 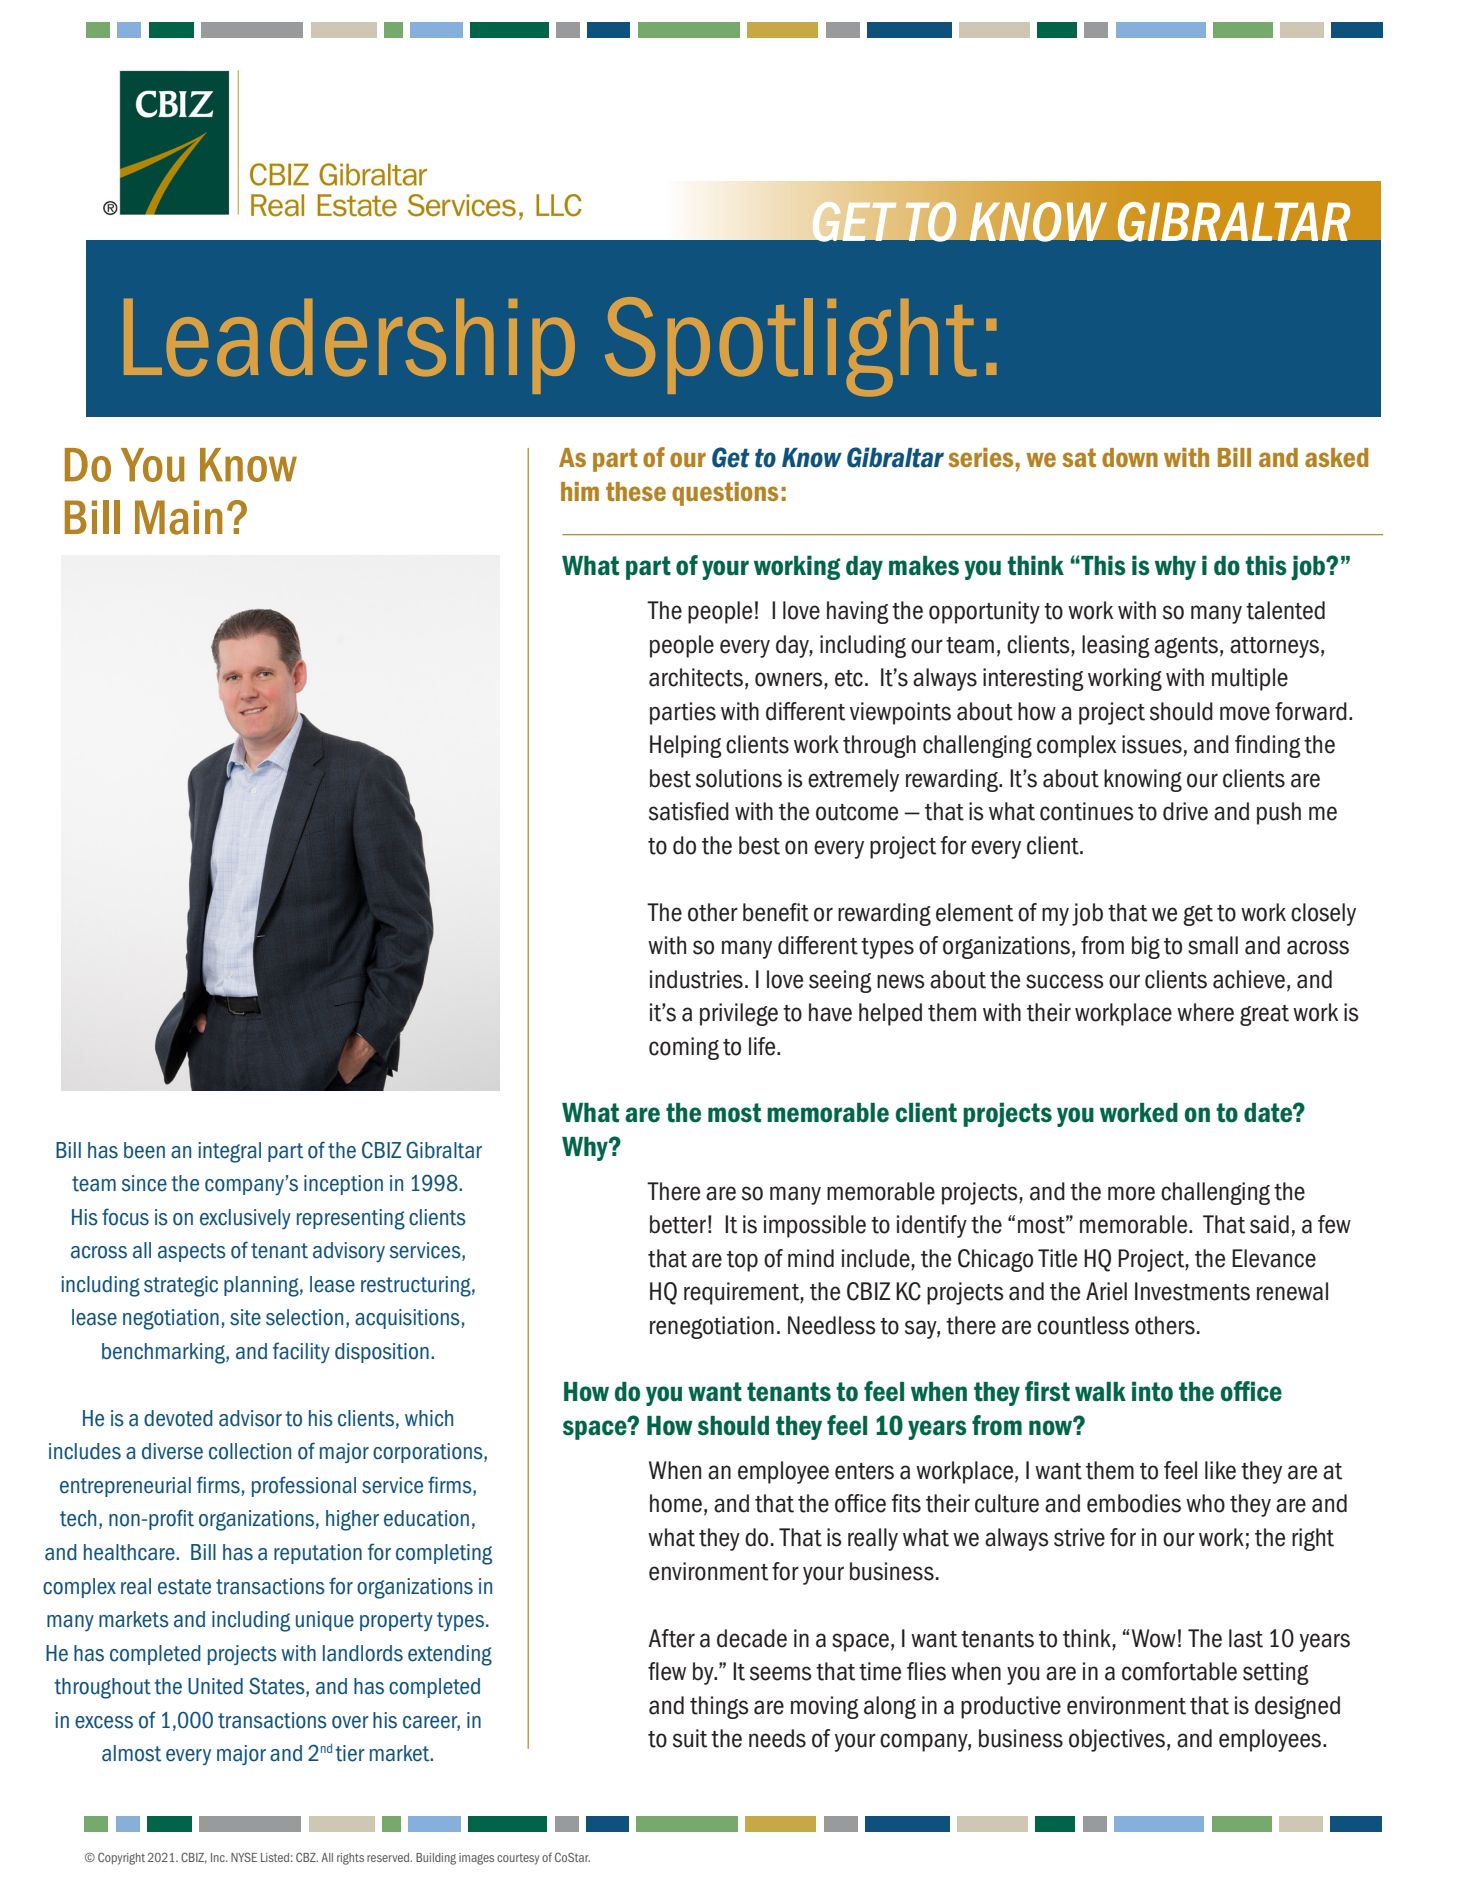 What do you see at coordinates (1117, 1740) in the screenshot?
I see `objectives` at bounding box center [1117, 1740].
